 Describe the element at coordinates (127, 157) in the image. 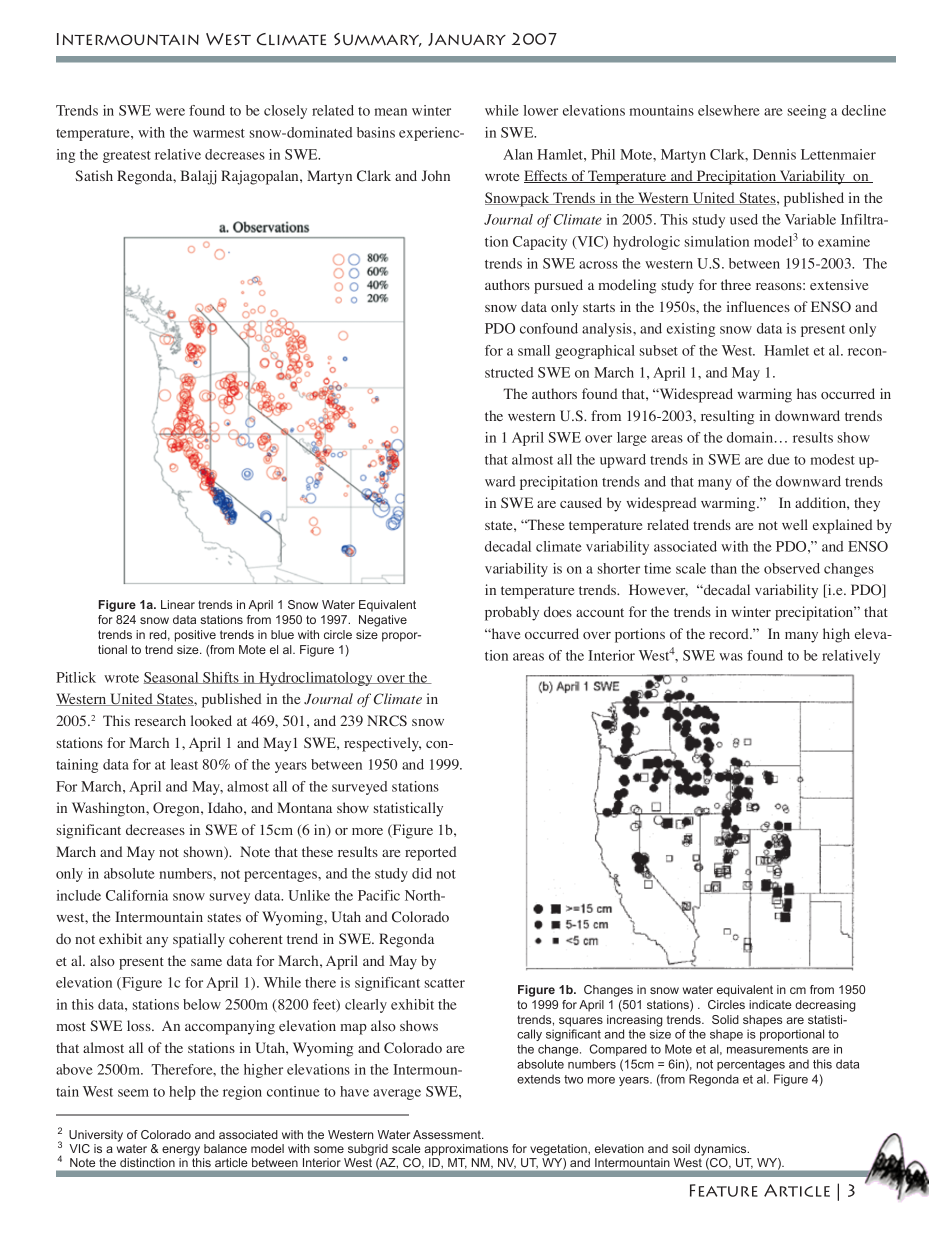

I see `greatest` at that location.
